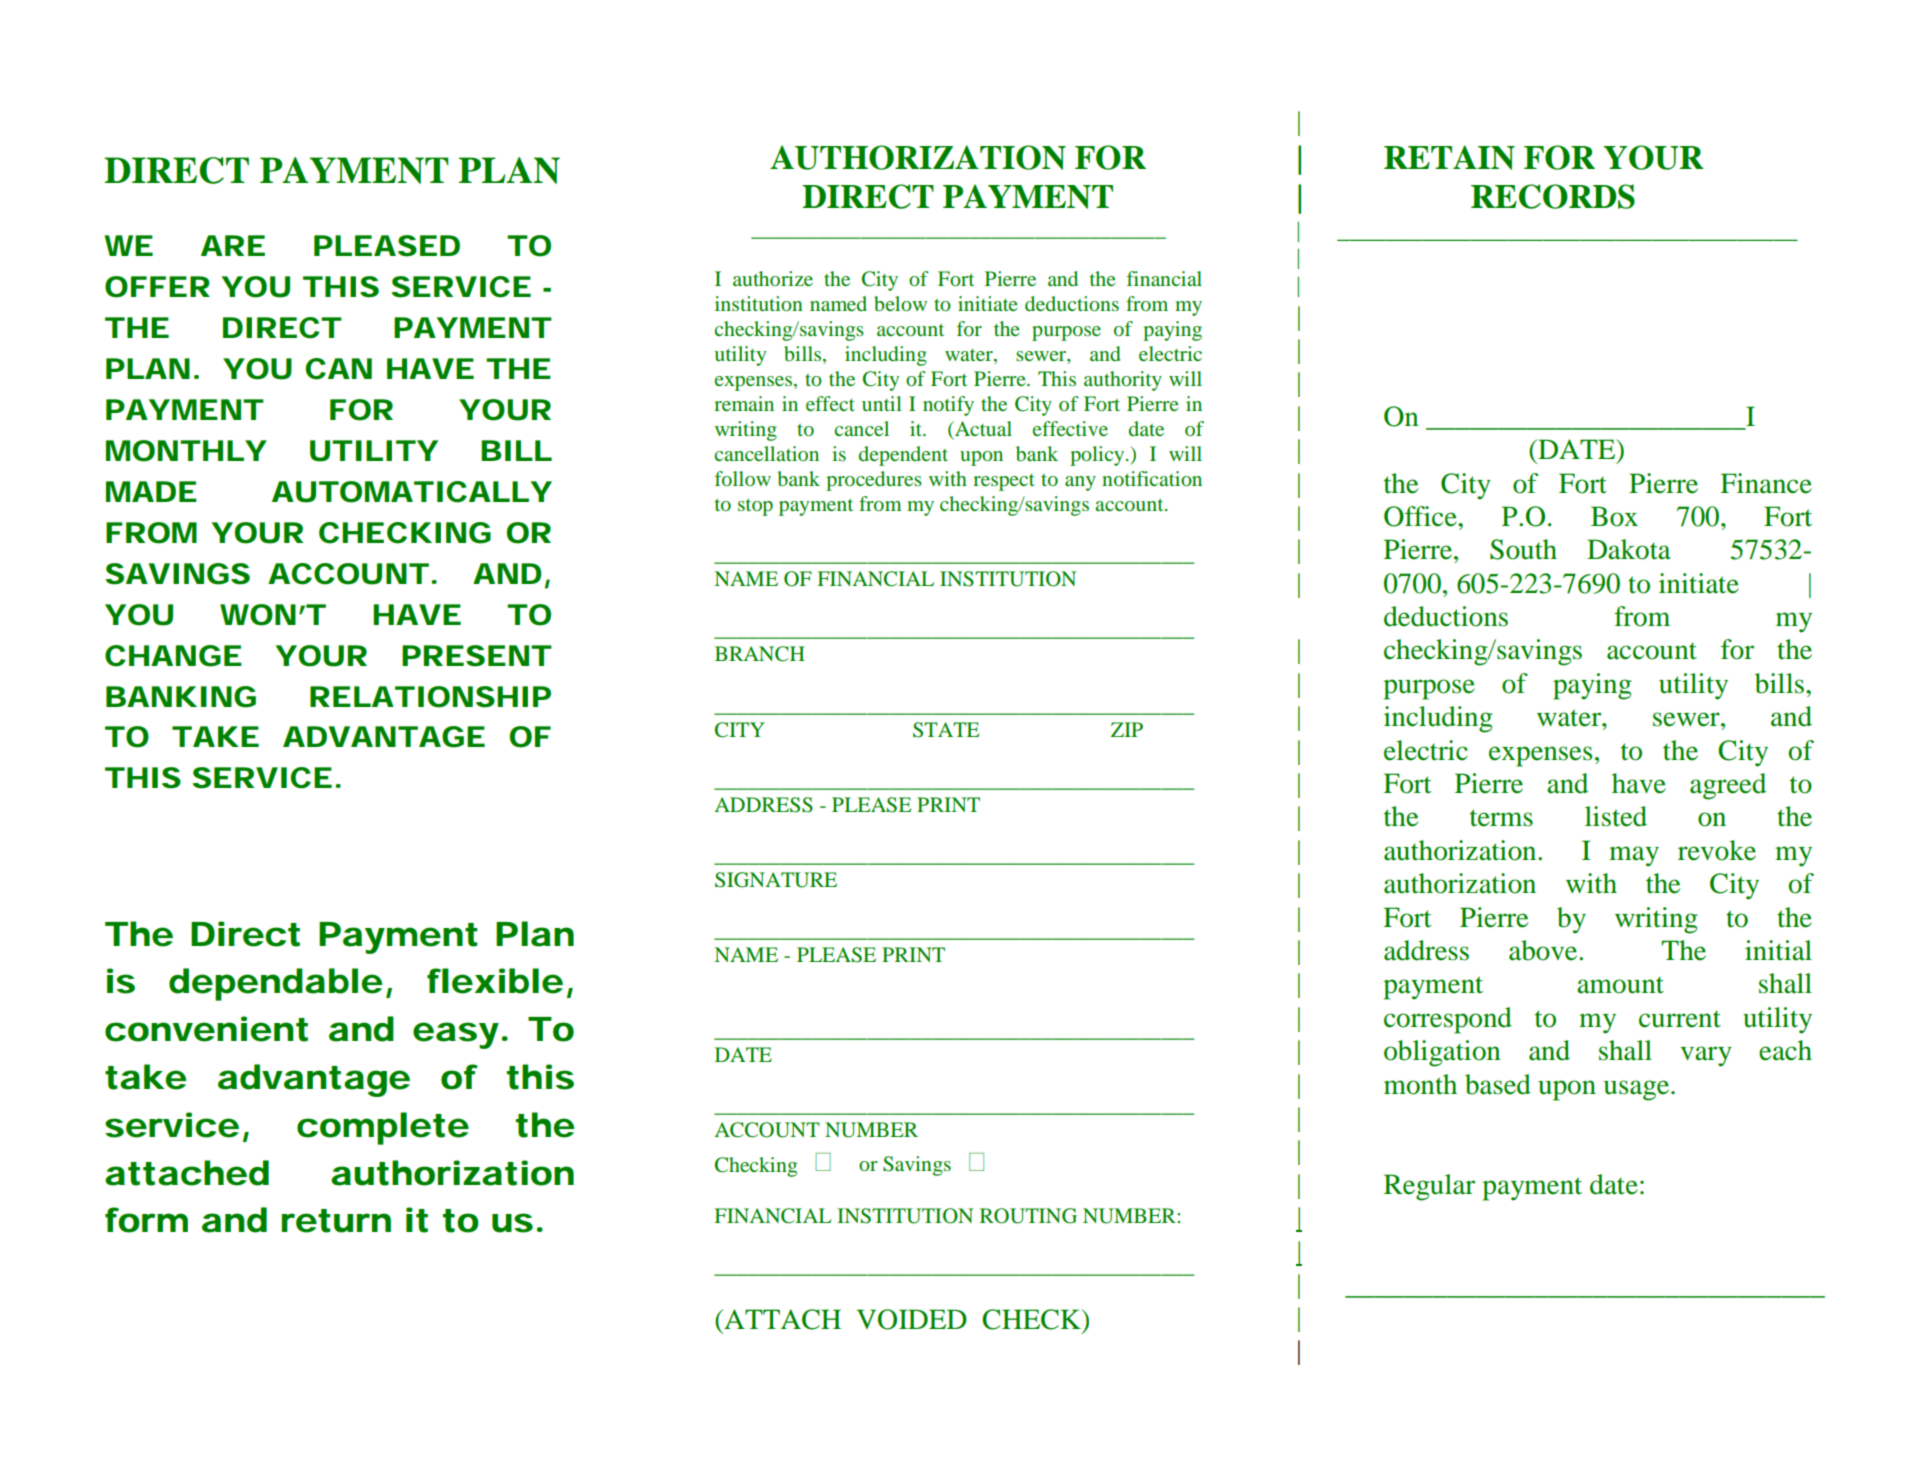 The image size is (1917, 1481). What do you see at coordinates (233, 245) in the screenshot?
I see `ARE` at bounding box center [233, 245].
